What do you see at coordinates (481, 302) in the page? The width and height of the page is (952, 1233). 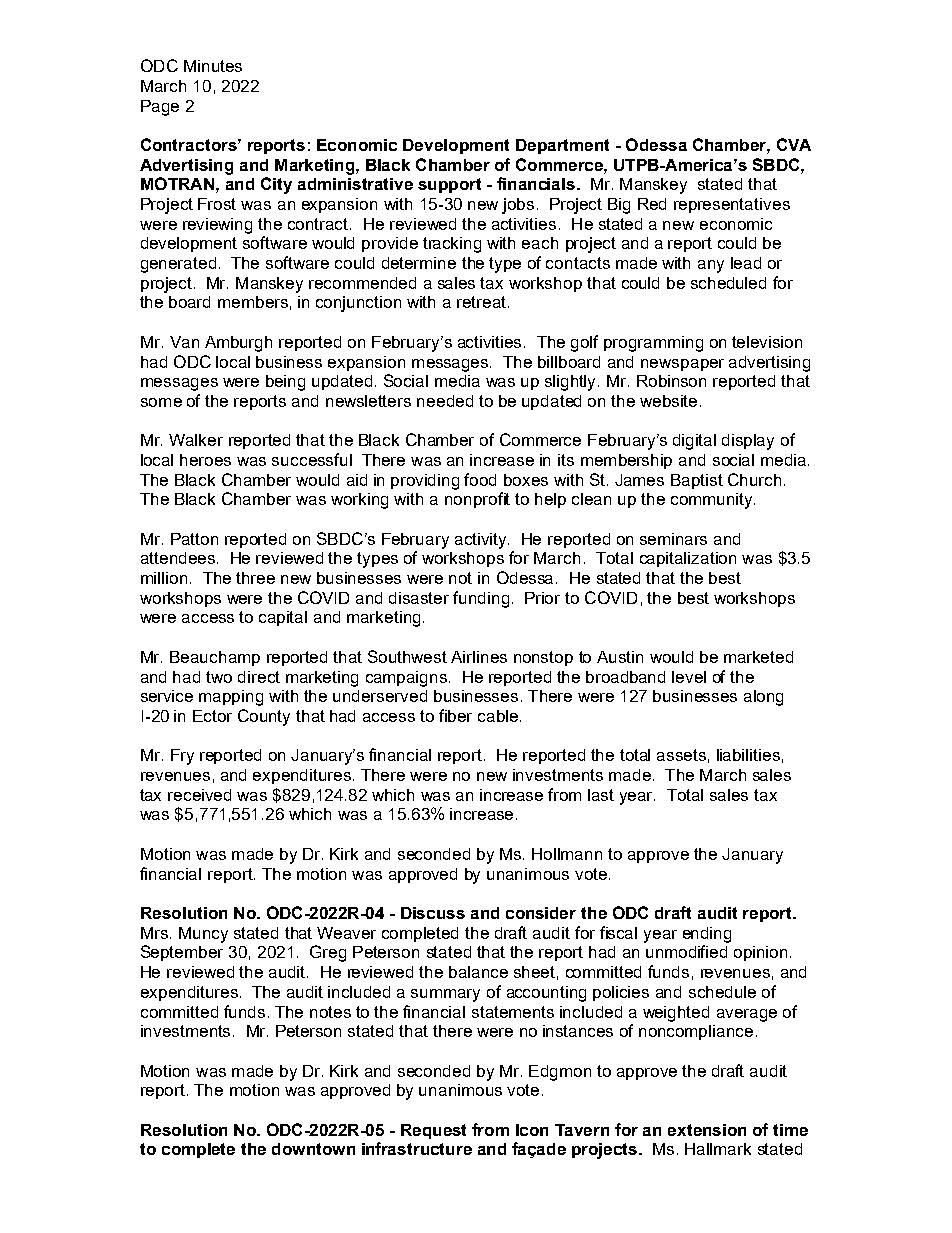 I see `retreat` at bounding box center [481, 302].
